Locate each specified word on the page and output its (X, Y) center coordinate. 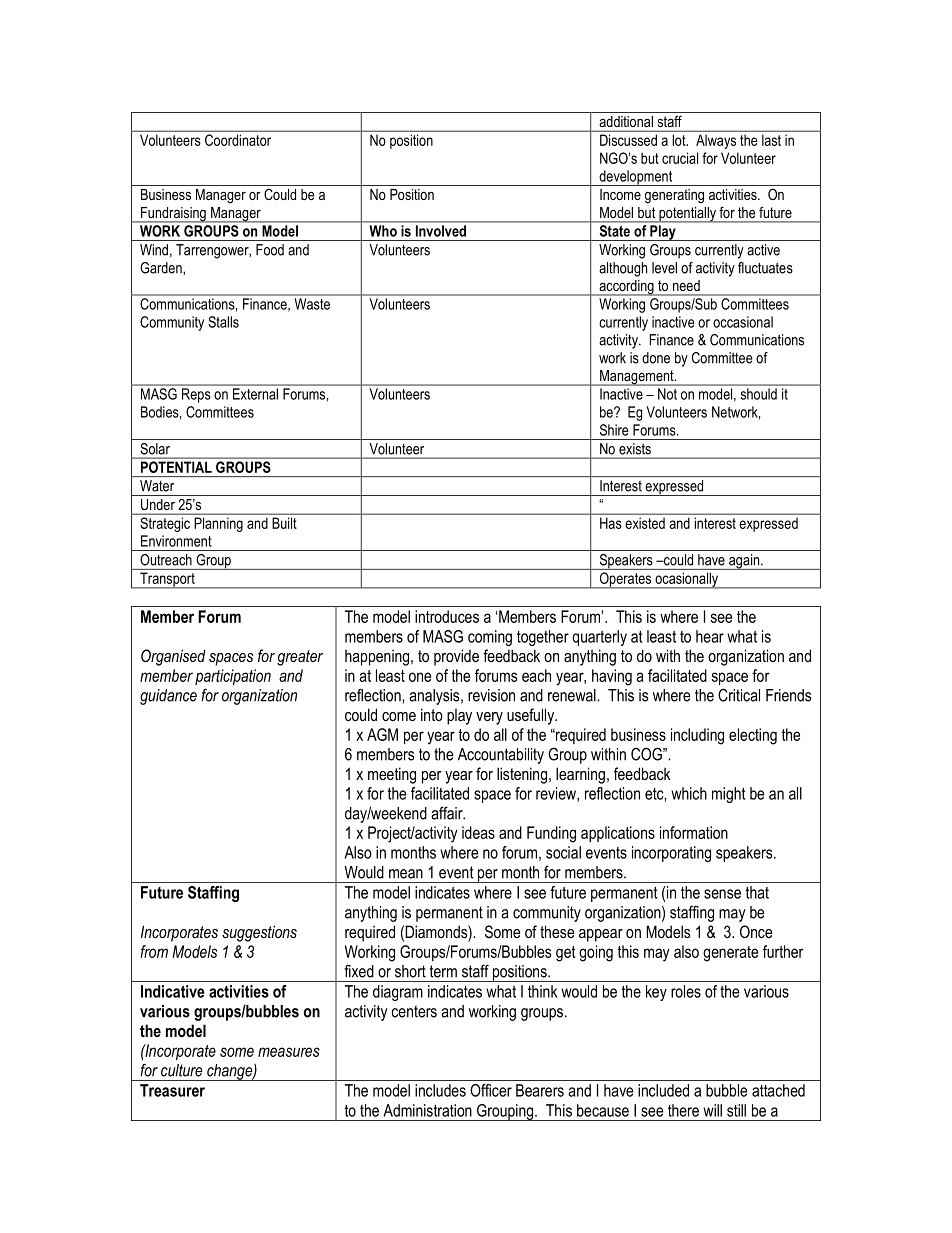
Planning (219, 524)
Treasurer (172, 1090)
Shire (614, 430)
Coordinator (238, 140)
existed (645, 523)
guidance (168, 697)
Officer (491, 1090)
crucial (680, 158)
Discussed (628, 140)
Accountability (501, 756)
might (728, 795)
